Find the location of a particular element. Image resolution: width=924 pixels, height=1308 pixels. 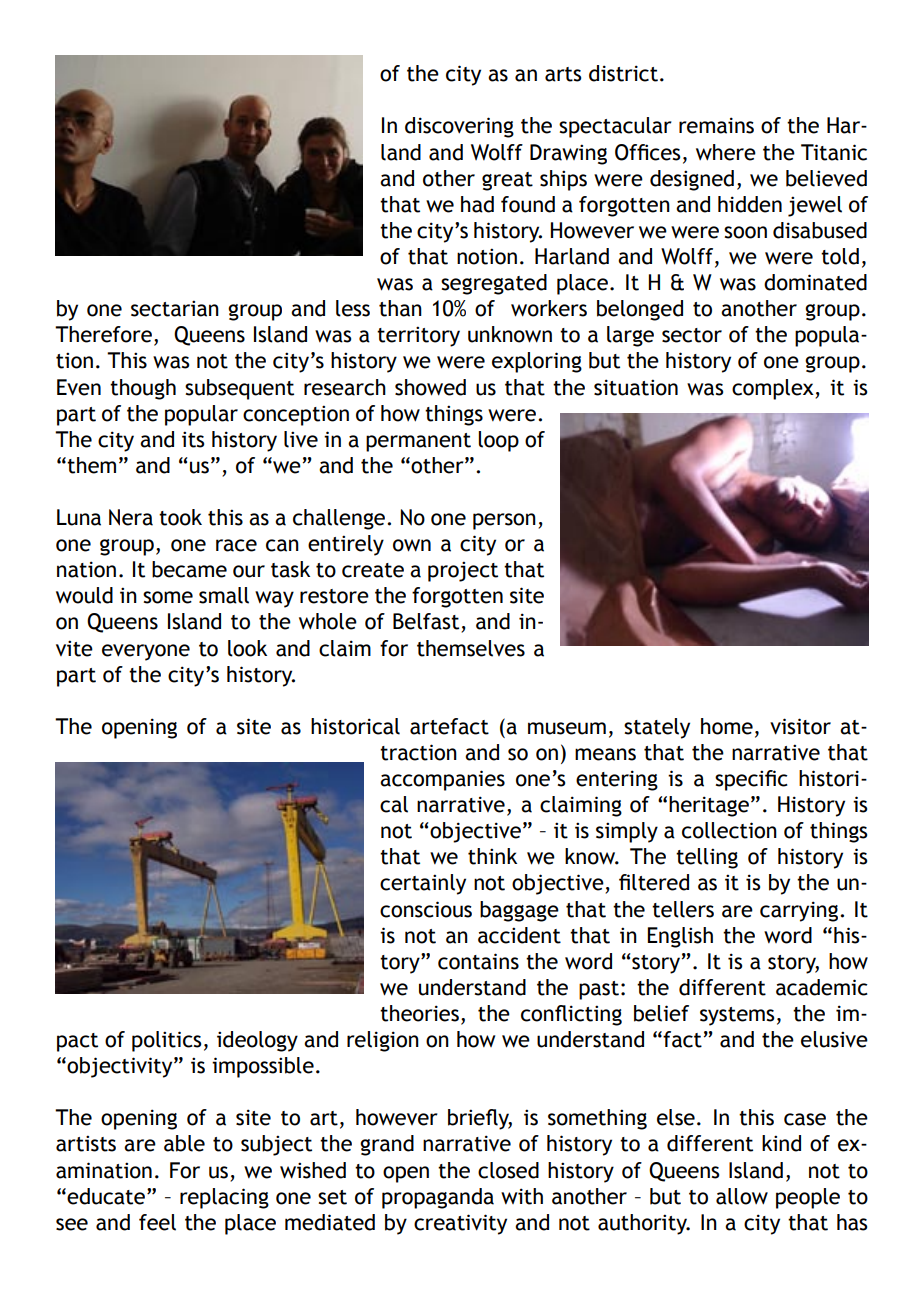

showed is located at coordinates (430, 387).
